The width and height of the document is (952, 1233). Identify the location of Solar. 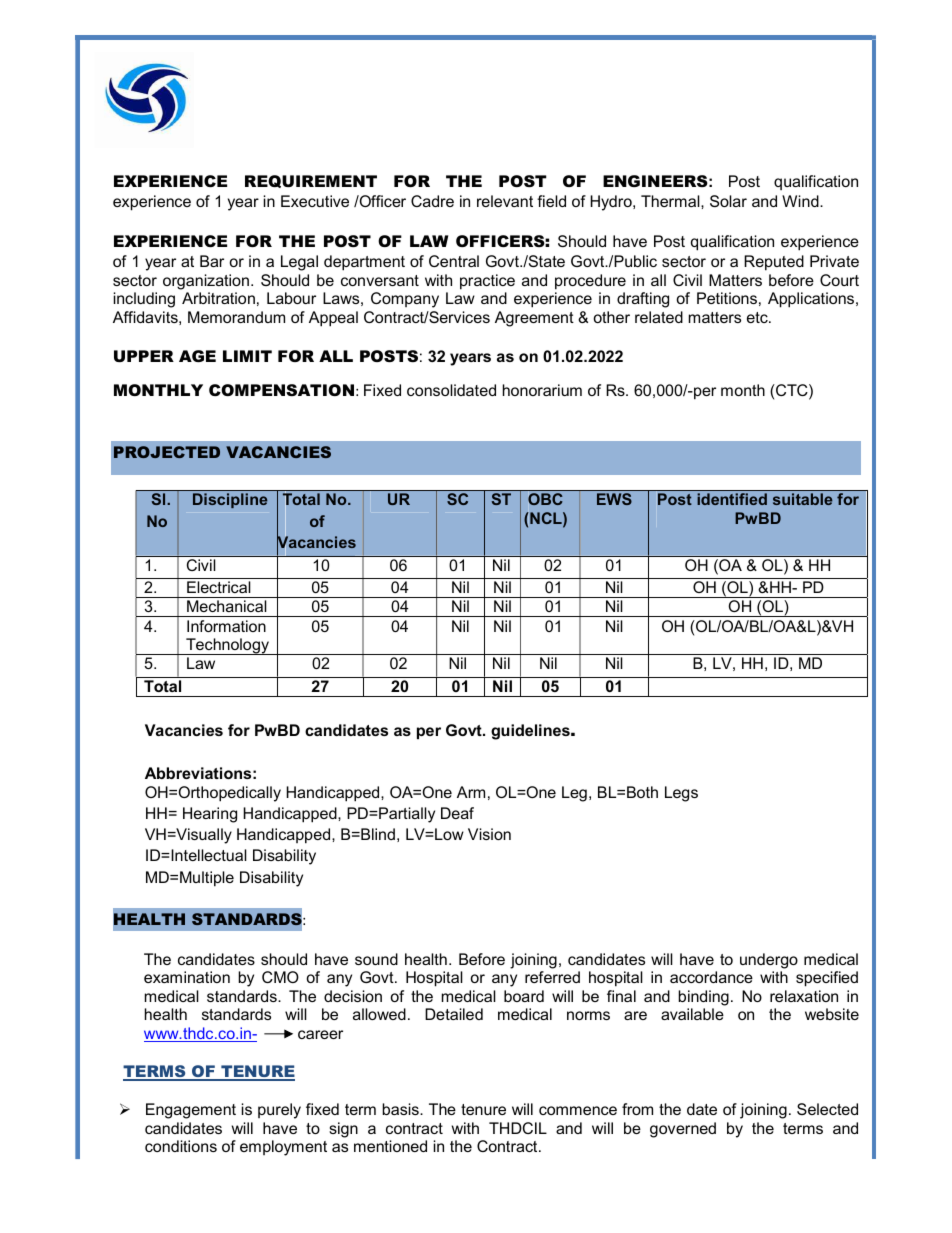
(728, 201).
